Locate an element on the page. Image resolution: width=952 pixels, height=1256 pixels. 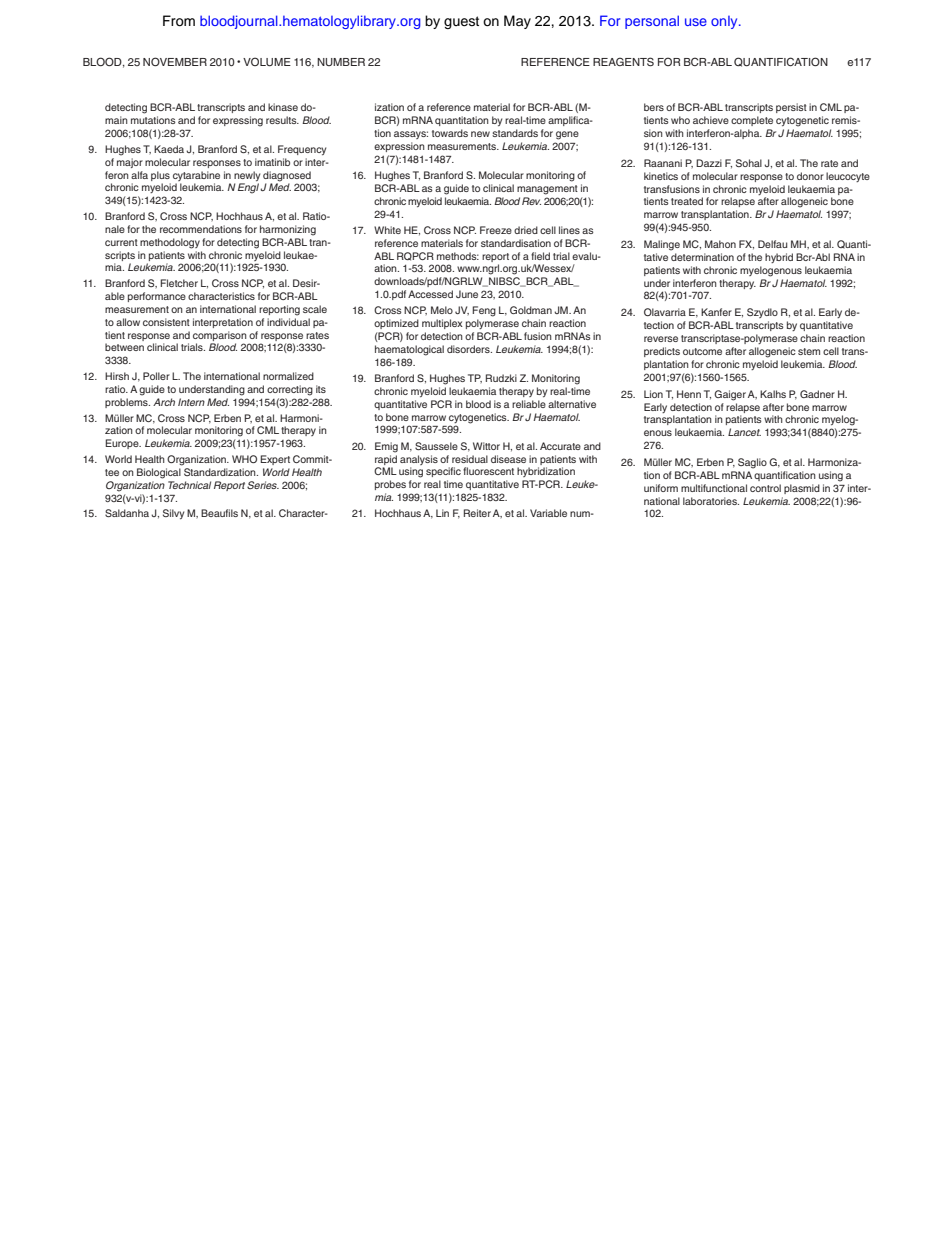
Reiter is located at coordinates (477, 513).
